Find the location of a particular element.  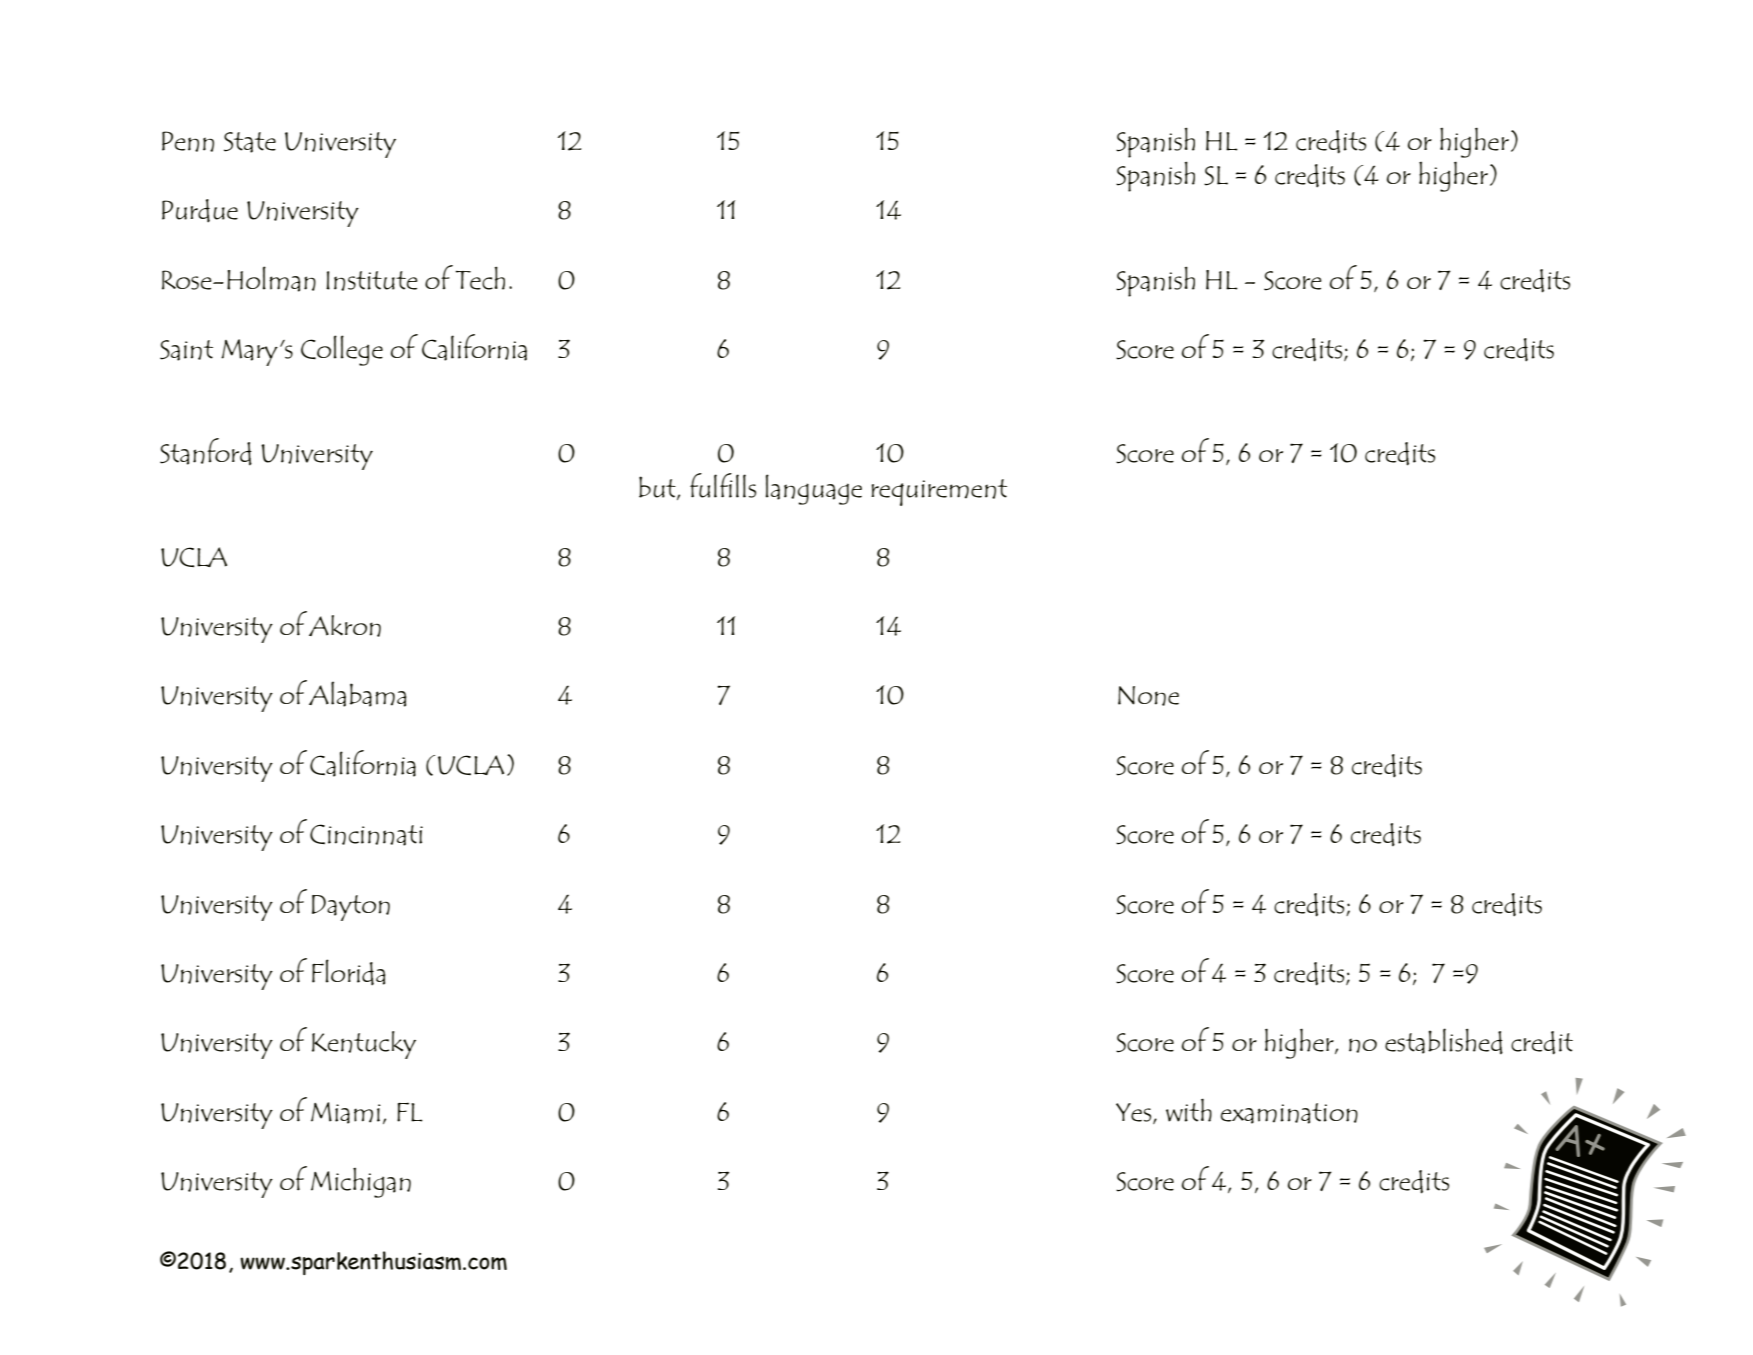

requirement is located at coordinates (939, 492).
